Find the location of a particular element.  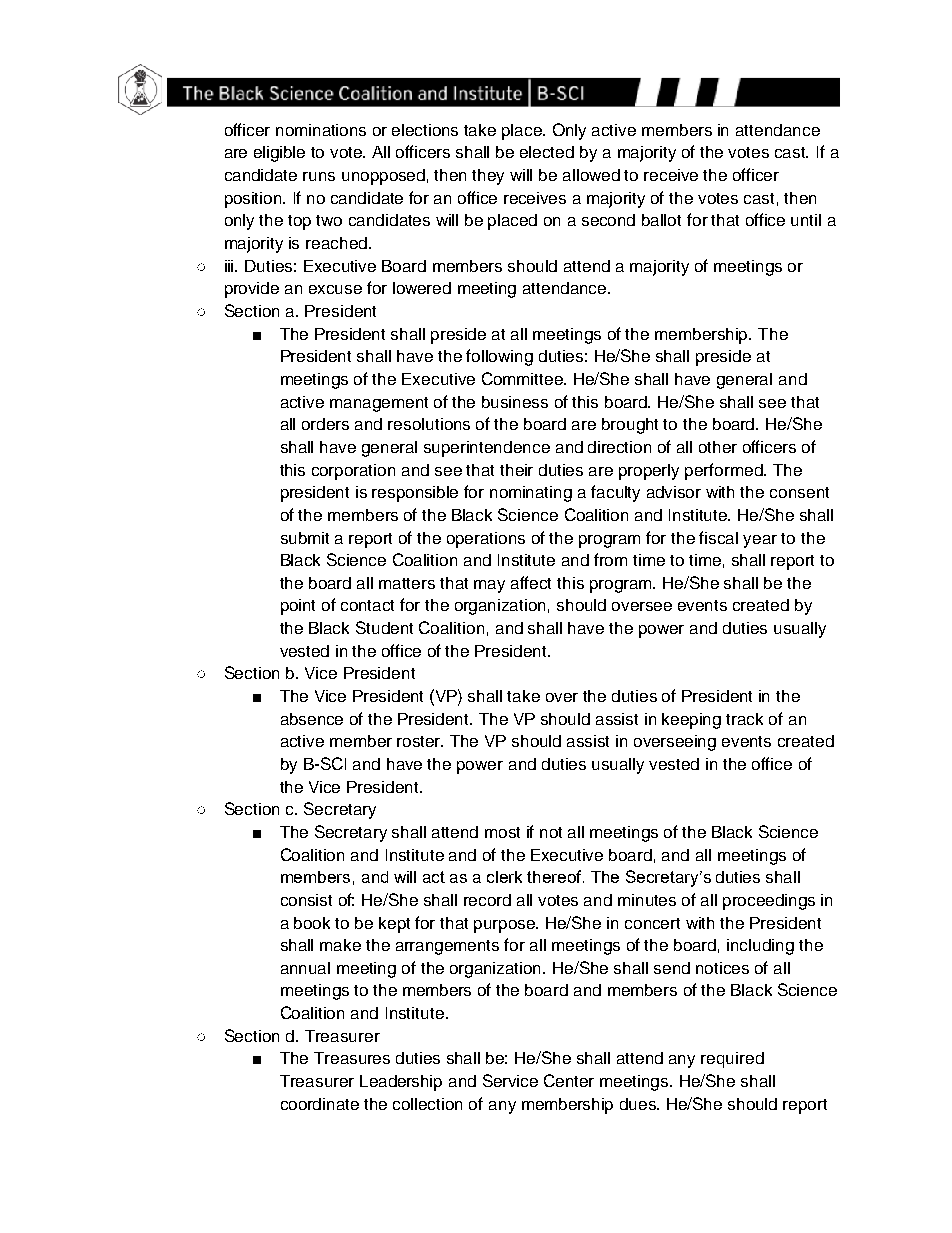

coordinate is located at coordinates (320, 1104).
